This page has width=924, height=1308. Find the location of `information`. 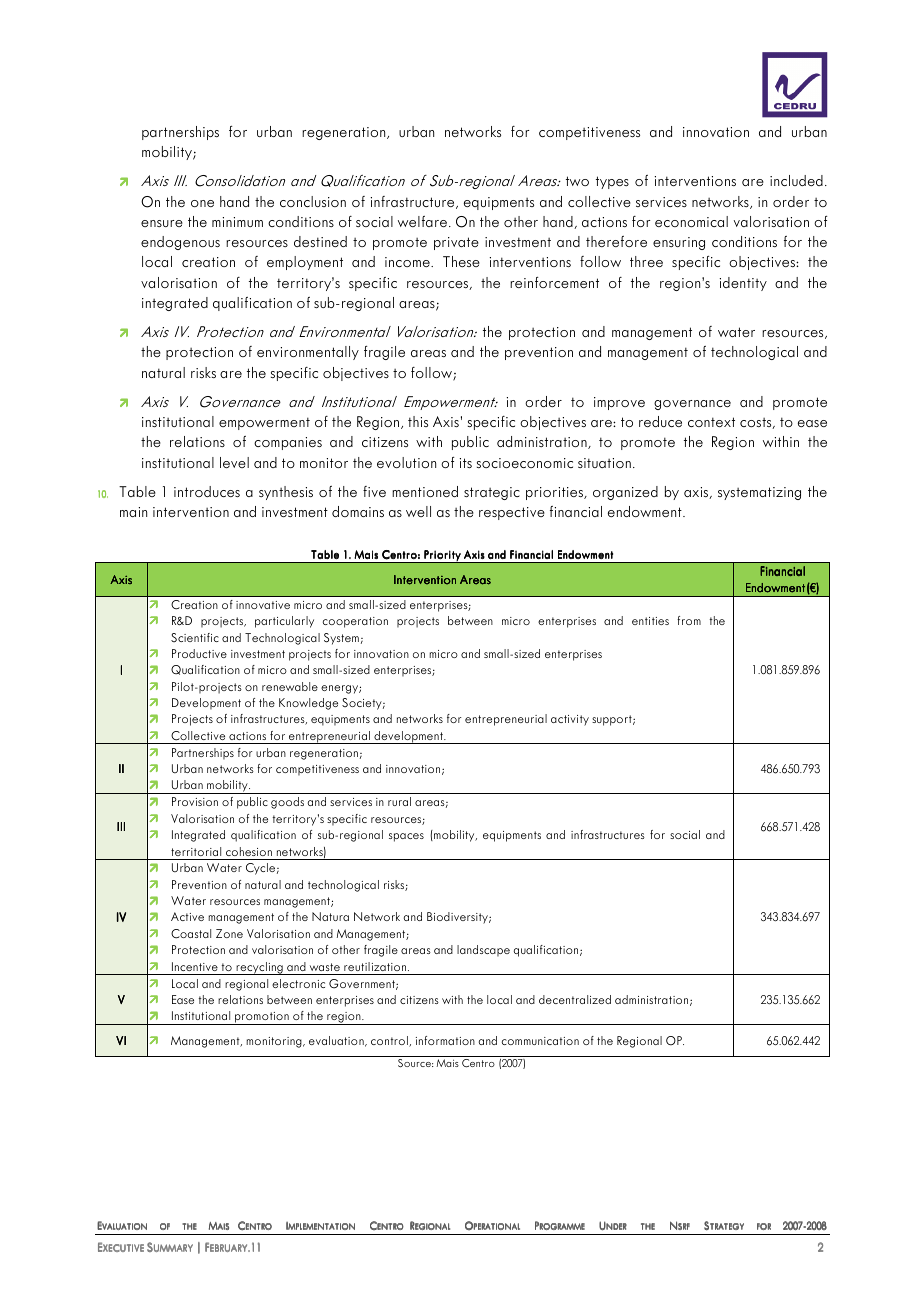

information is located at coordinates (445, 1040).
